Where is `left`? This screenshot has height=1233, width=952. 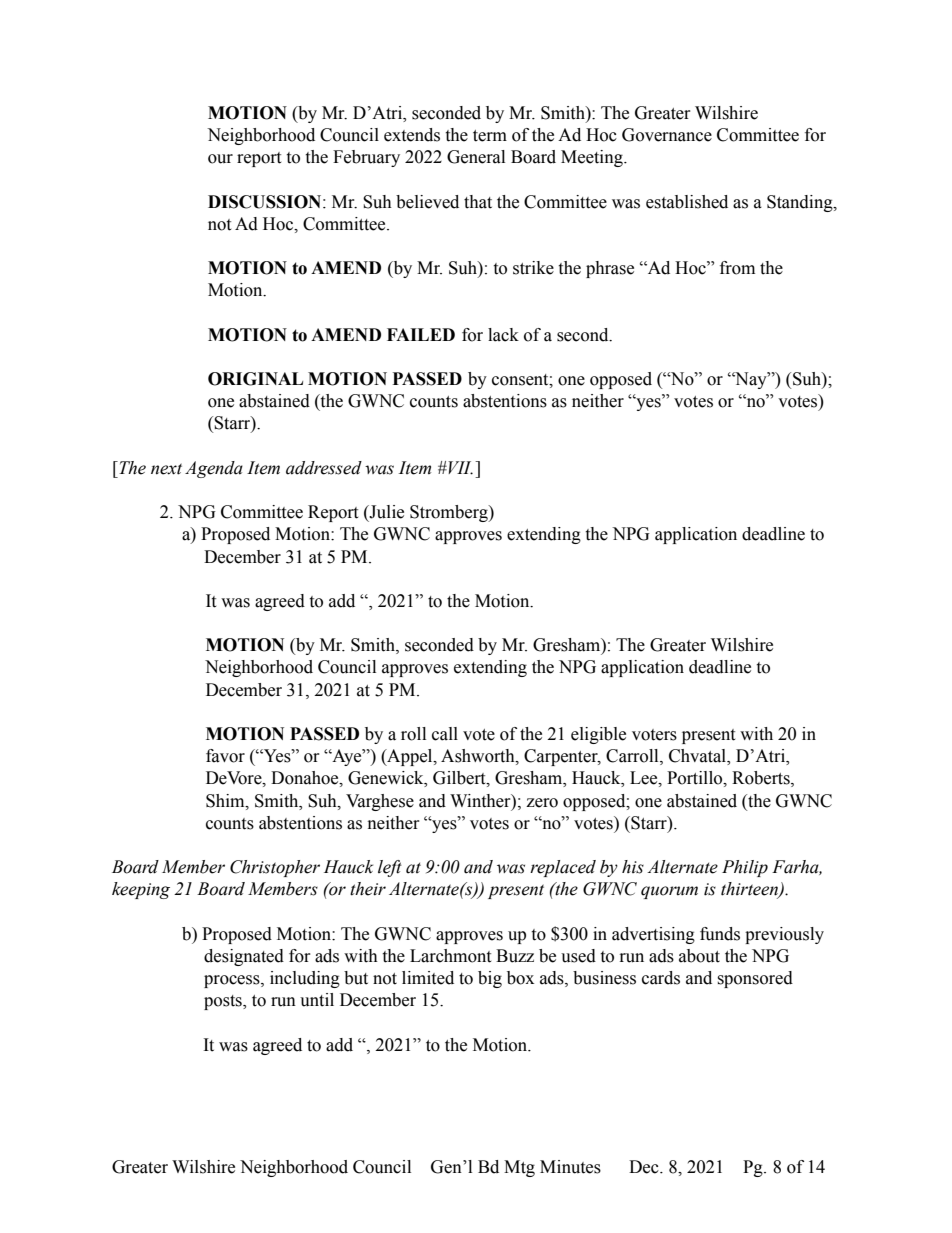 left is located at coordinates (390, 868).
